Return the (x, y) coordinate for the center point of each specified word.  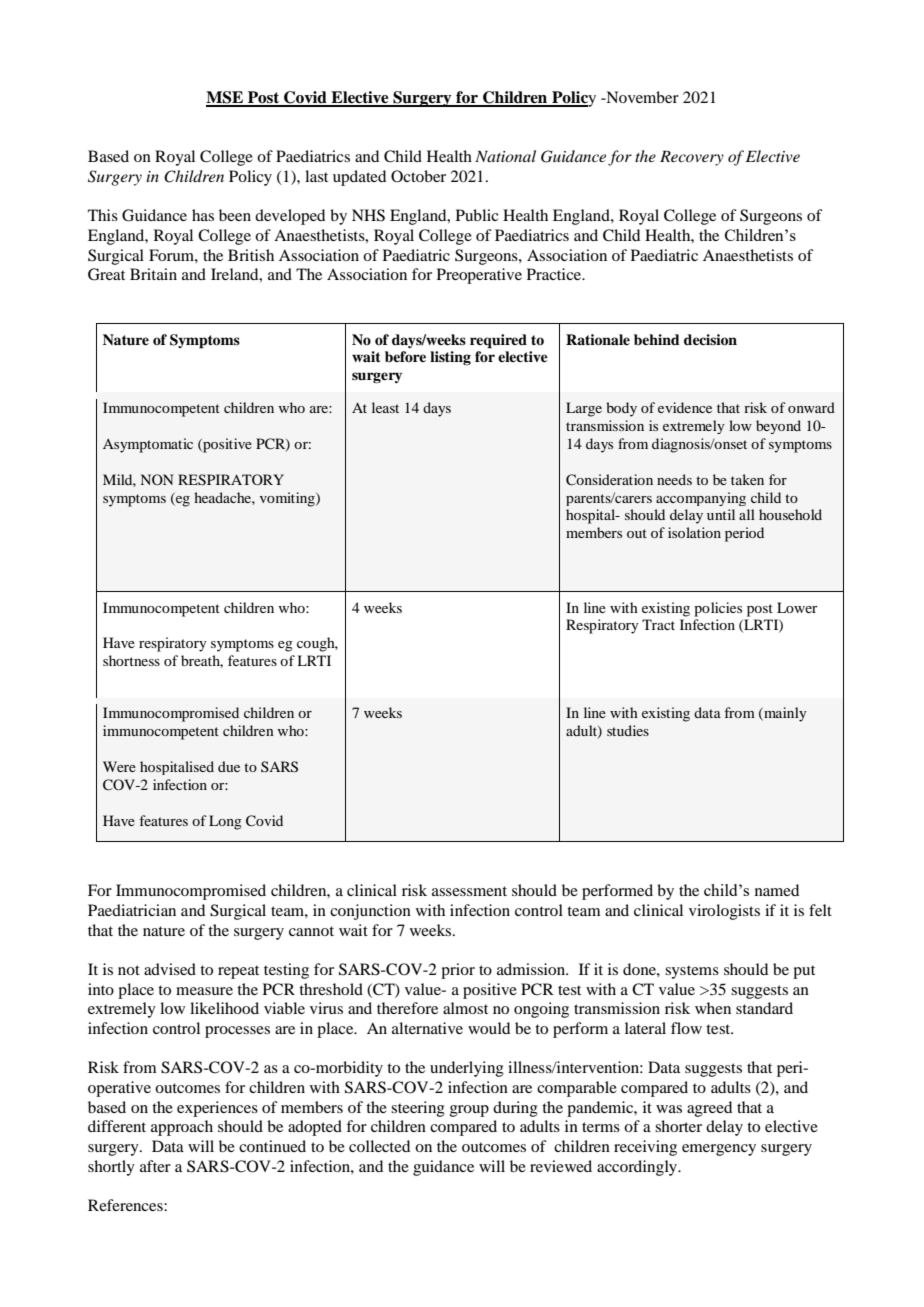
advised (170, 969)
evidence (685, 407)
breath (202, 661)
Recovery (692, 158)
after (155, 1166)
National (505, 156)
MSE (226, 98)
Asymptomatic (148, 445)
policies (718, 609)
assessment (469, 891)
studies (628, 730)
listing (450, 358)
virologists (724, 912)
